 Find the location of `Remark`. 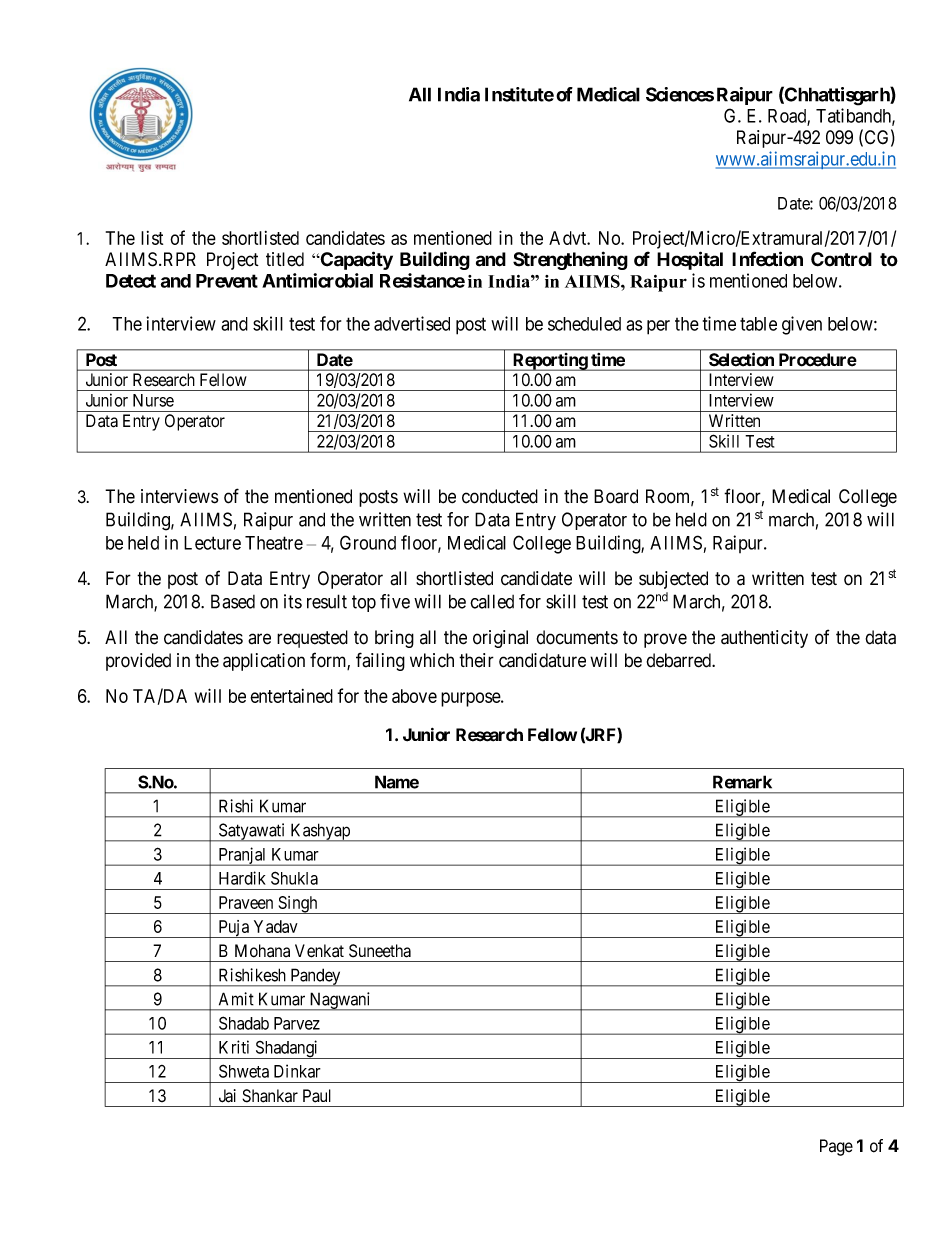

Remark is located at coordinates (742, 782).
